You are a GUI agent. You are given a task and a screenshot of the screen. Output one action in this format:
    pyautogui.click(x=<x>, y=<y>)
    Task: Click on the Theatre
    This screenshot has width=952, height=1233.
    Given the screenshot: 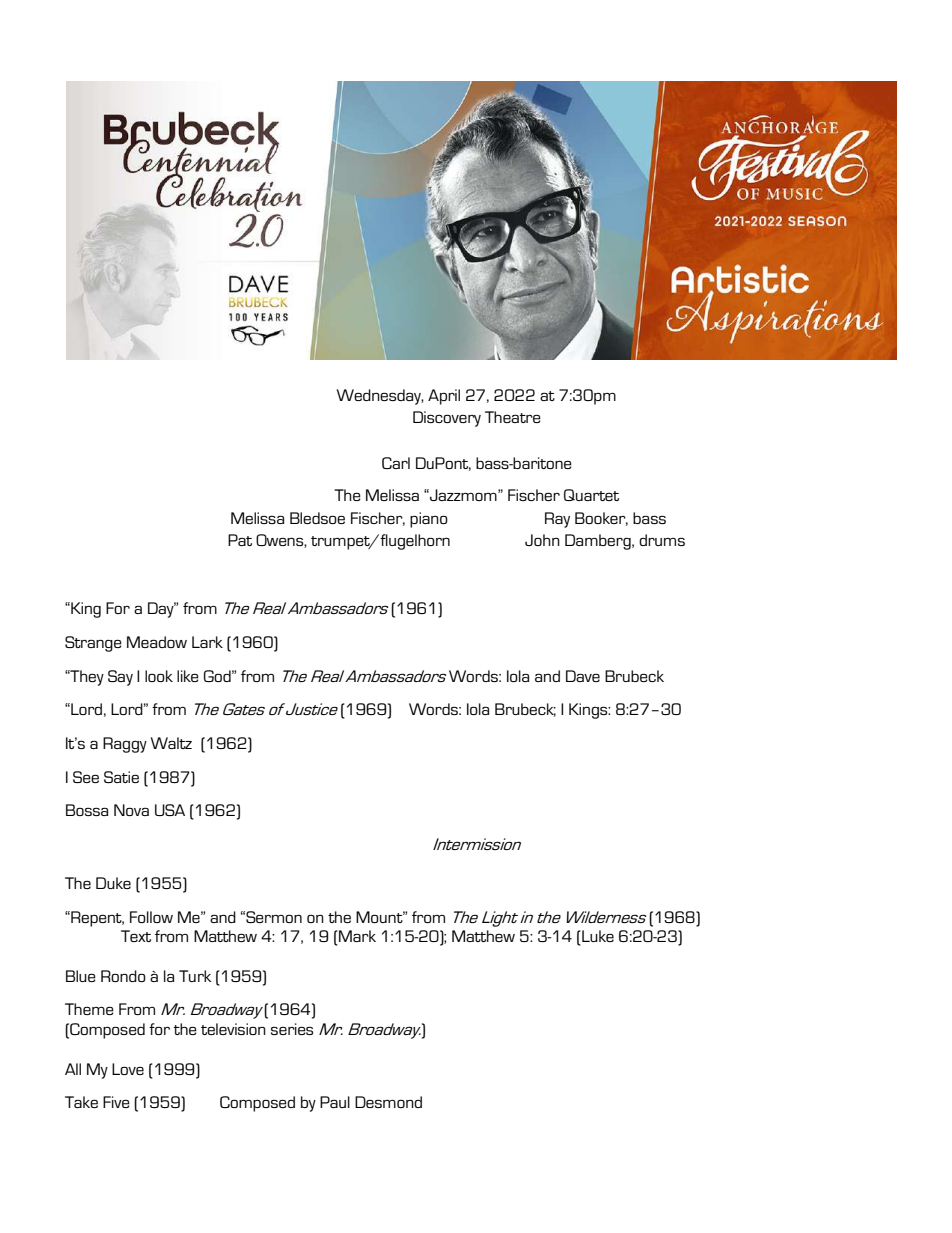 What is the action you would take?
    pyautogui.click(x=513, y=417)
